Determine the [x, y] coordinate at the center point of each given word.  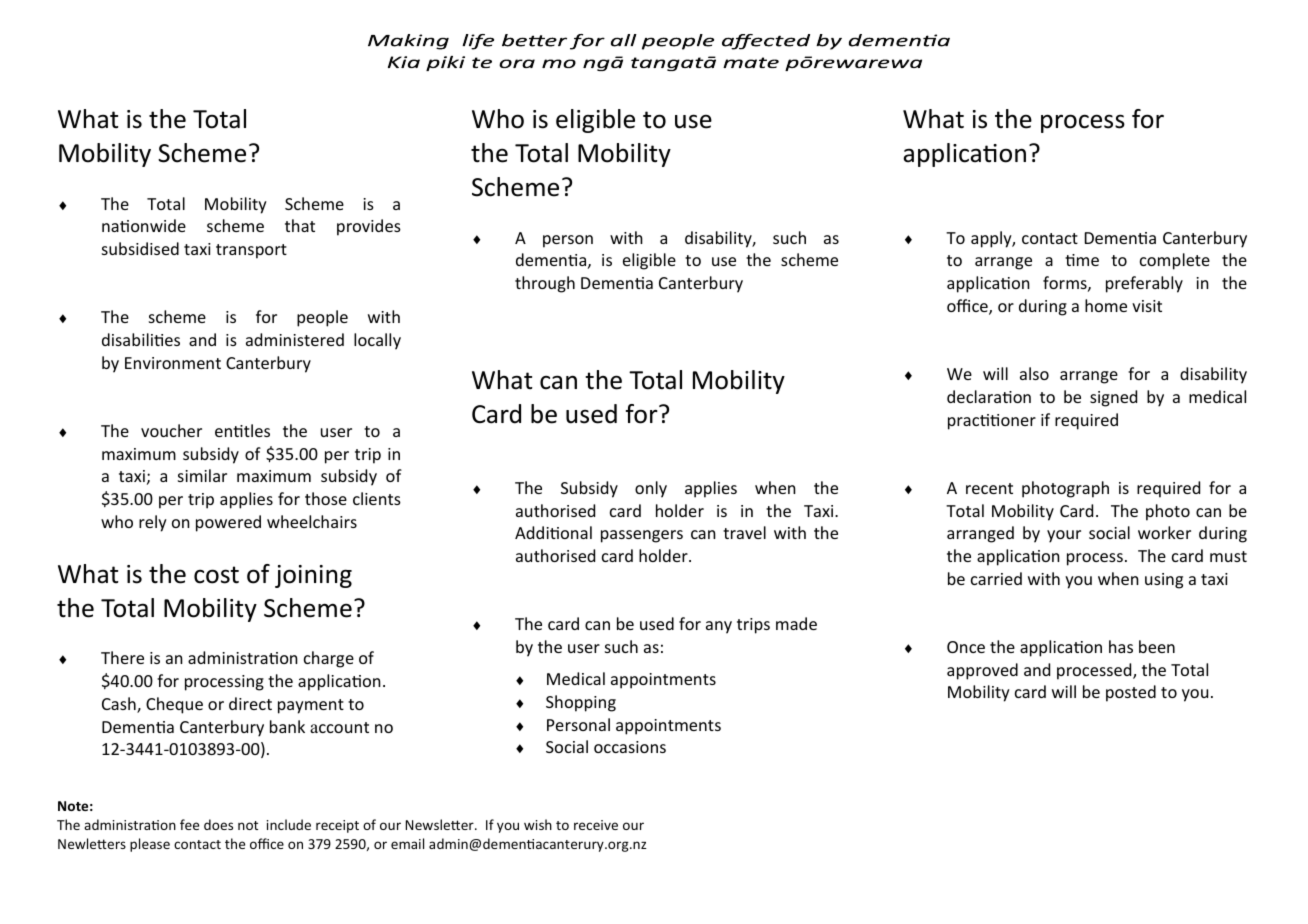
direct [250, 703]
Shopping [581, 703]
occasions [630, 747]
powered [228, 523]
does [218, 824]
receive [596, 825]
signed [1113, 398]
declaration [989, 396]
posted [1131, 693]
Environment [173, 363]
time [1082, 260]
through [545, 284]
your [1064, 536]
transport [251, 251]
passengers [642, 536]
